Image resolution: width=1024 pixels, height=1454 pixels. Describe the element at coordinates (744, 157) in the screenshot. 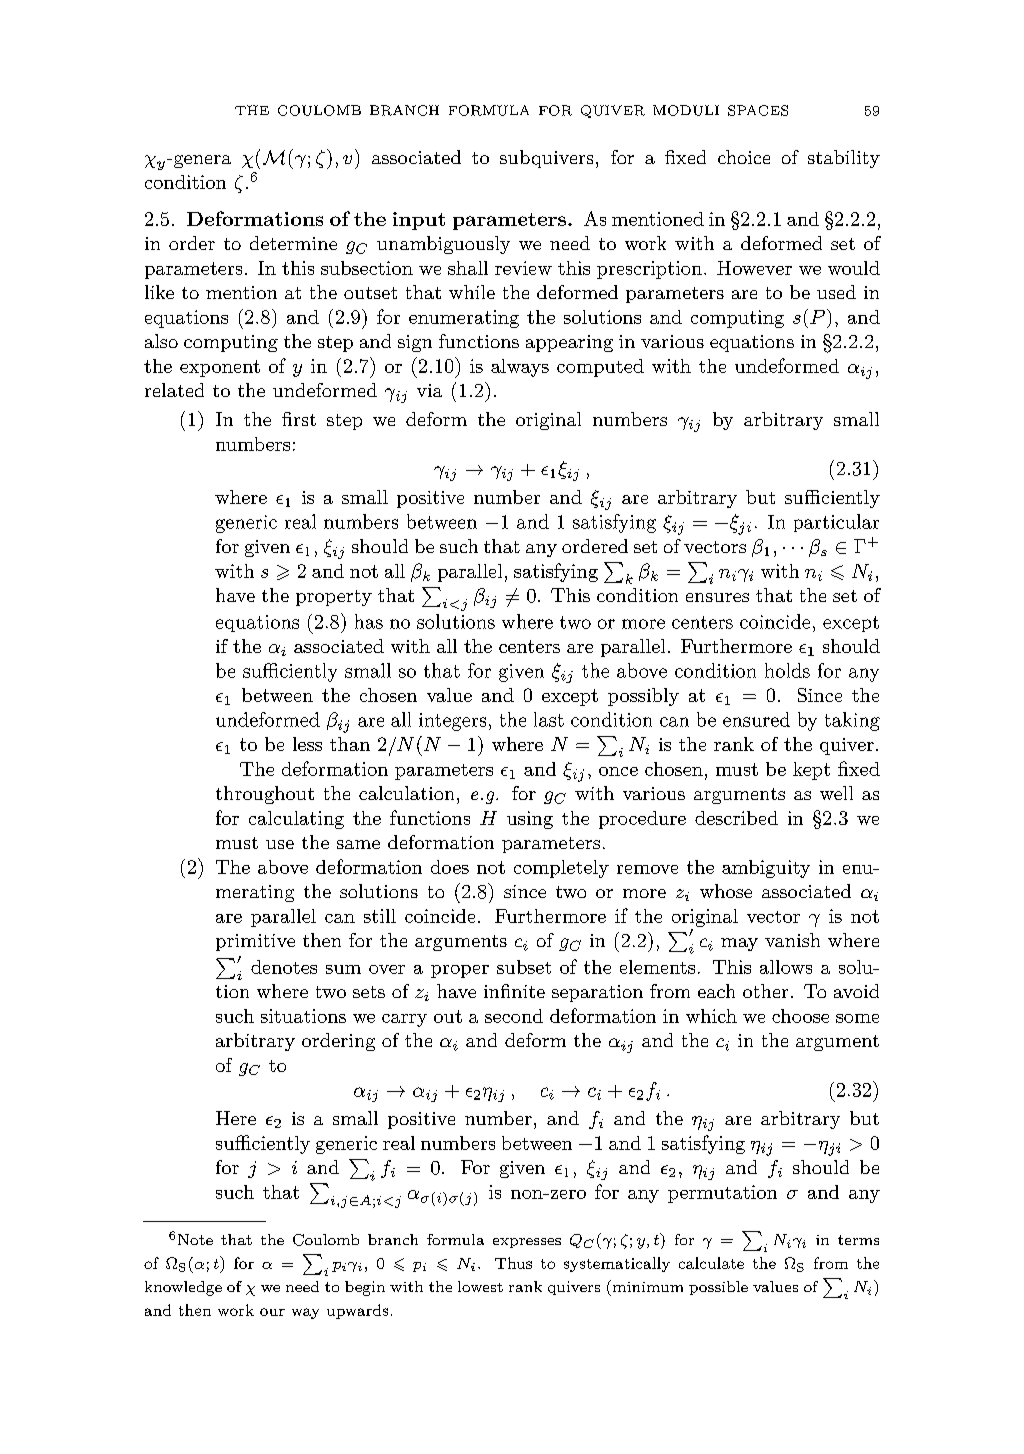

I see `choice` at that location.
